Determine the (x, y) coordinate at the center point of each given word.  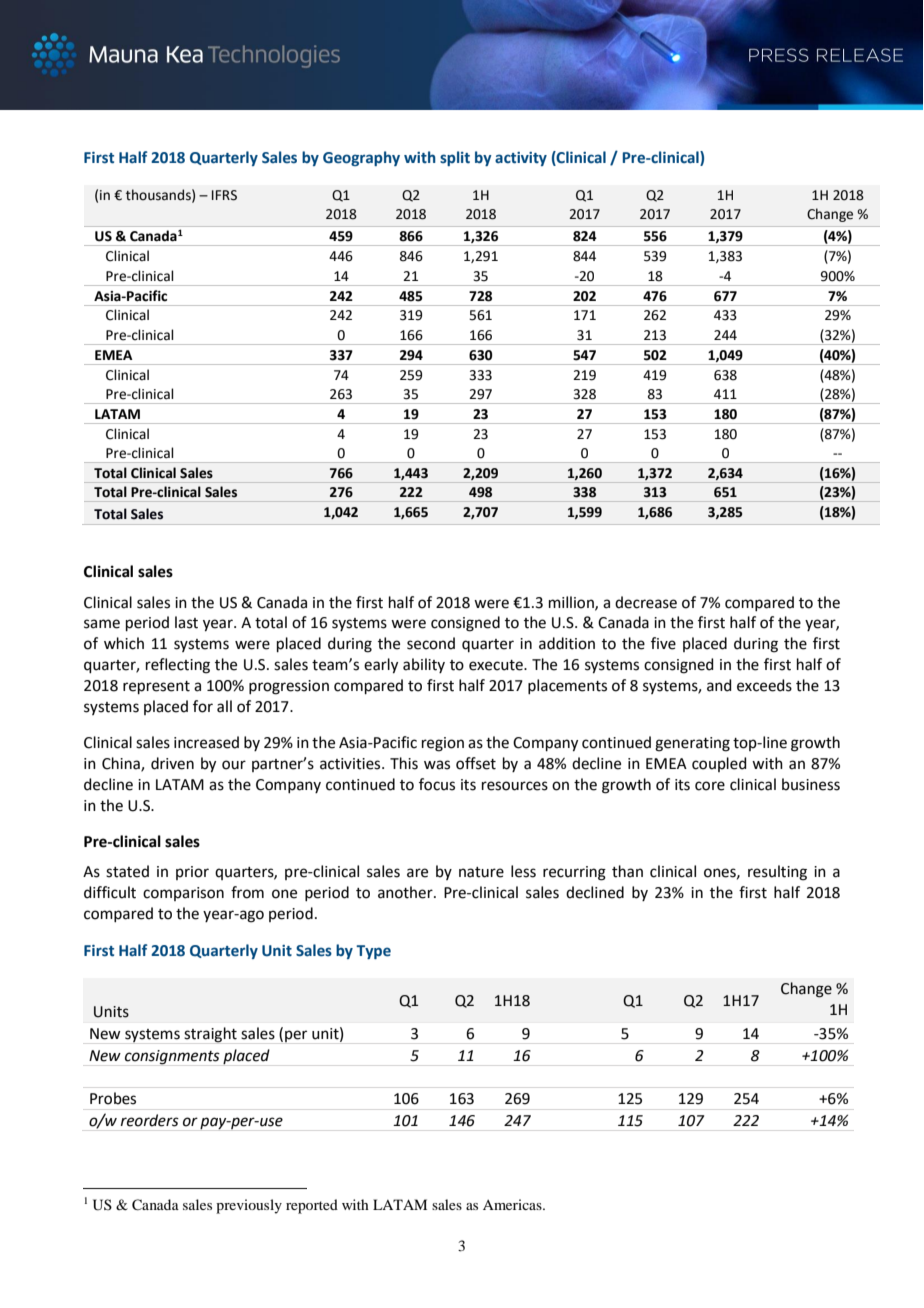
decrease (646, 602)
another (406, 892)
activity (521, 159)
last (186, 622)
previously (249, 1206)
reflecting (178, 666)
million (572, 603)
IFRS (224, 195)
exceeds (764, 685)
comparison (183, 894)
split (455, 158)
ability (424, 665)
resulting (777, 873)
